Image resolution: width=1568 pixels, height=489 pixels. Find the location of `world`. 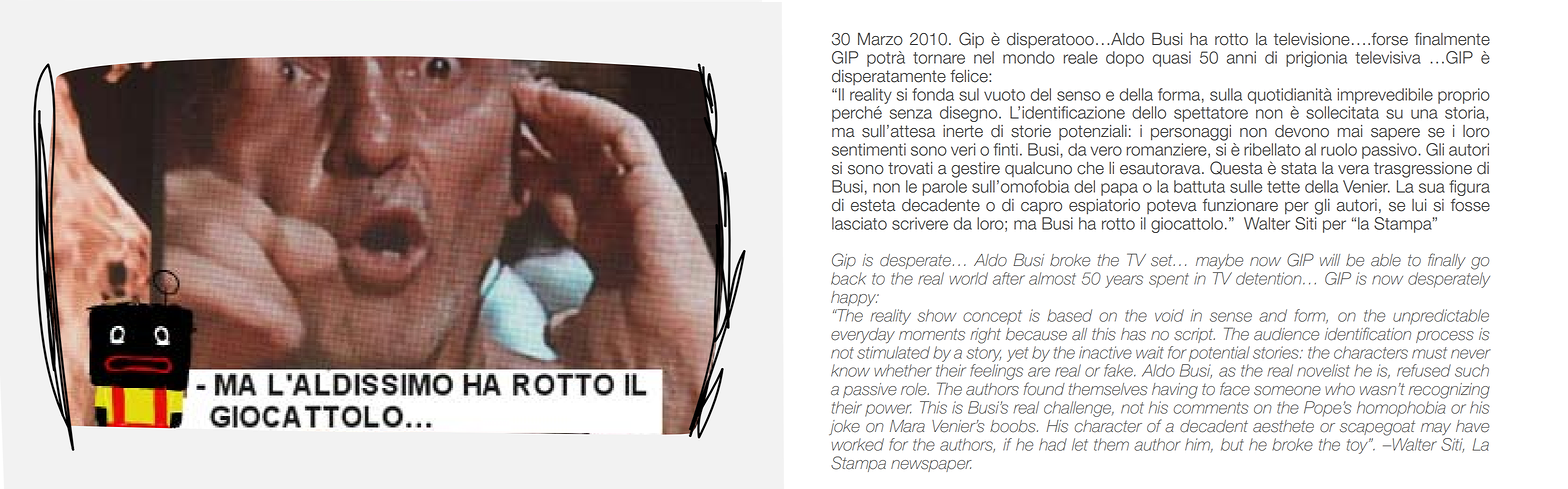

world is located at coordinates (969, 278).
